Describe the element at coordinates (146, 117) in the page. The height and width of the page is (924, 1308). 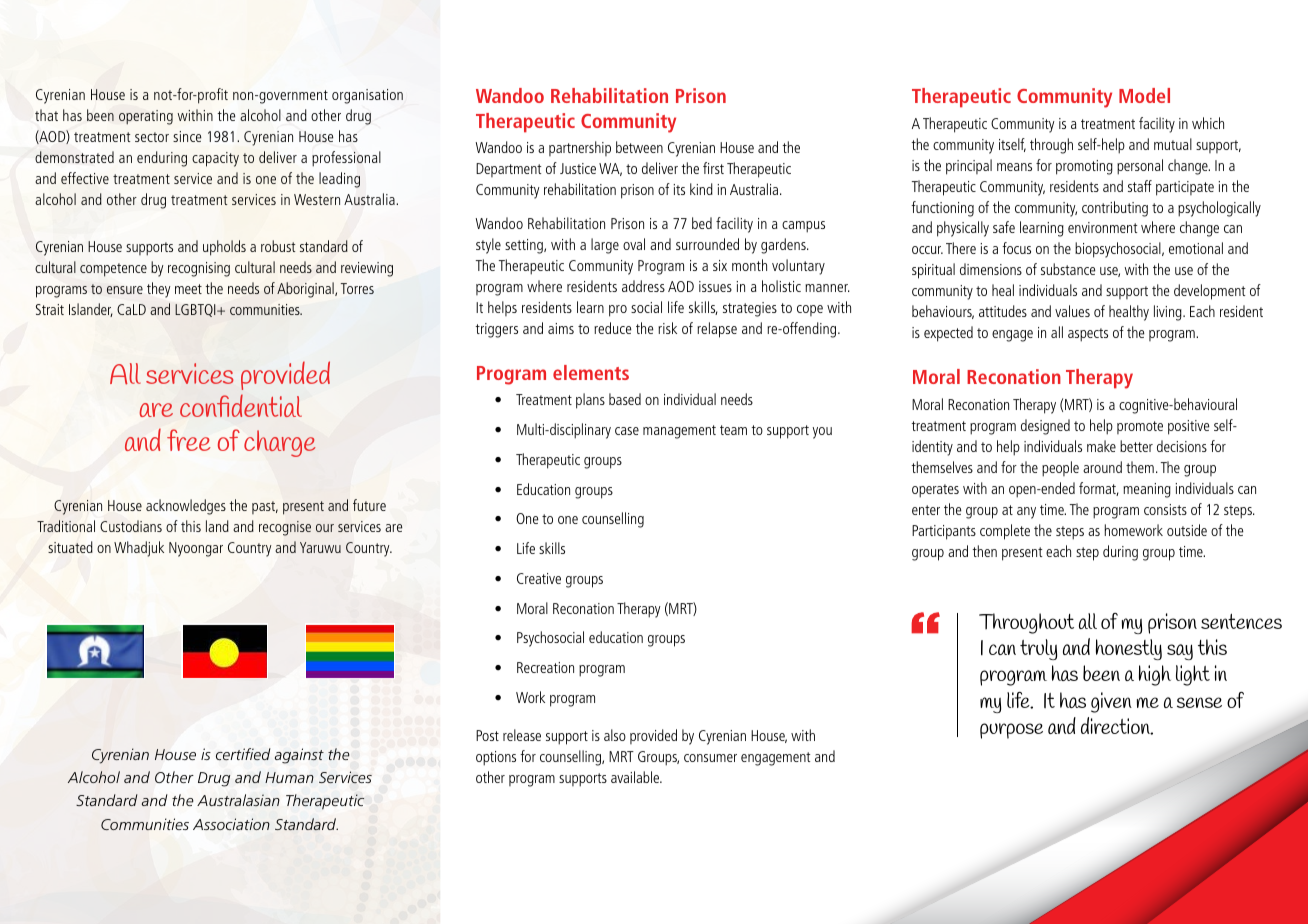
I see `operating` at that location.
